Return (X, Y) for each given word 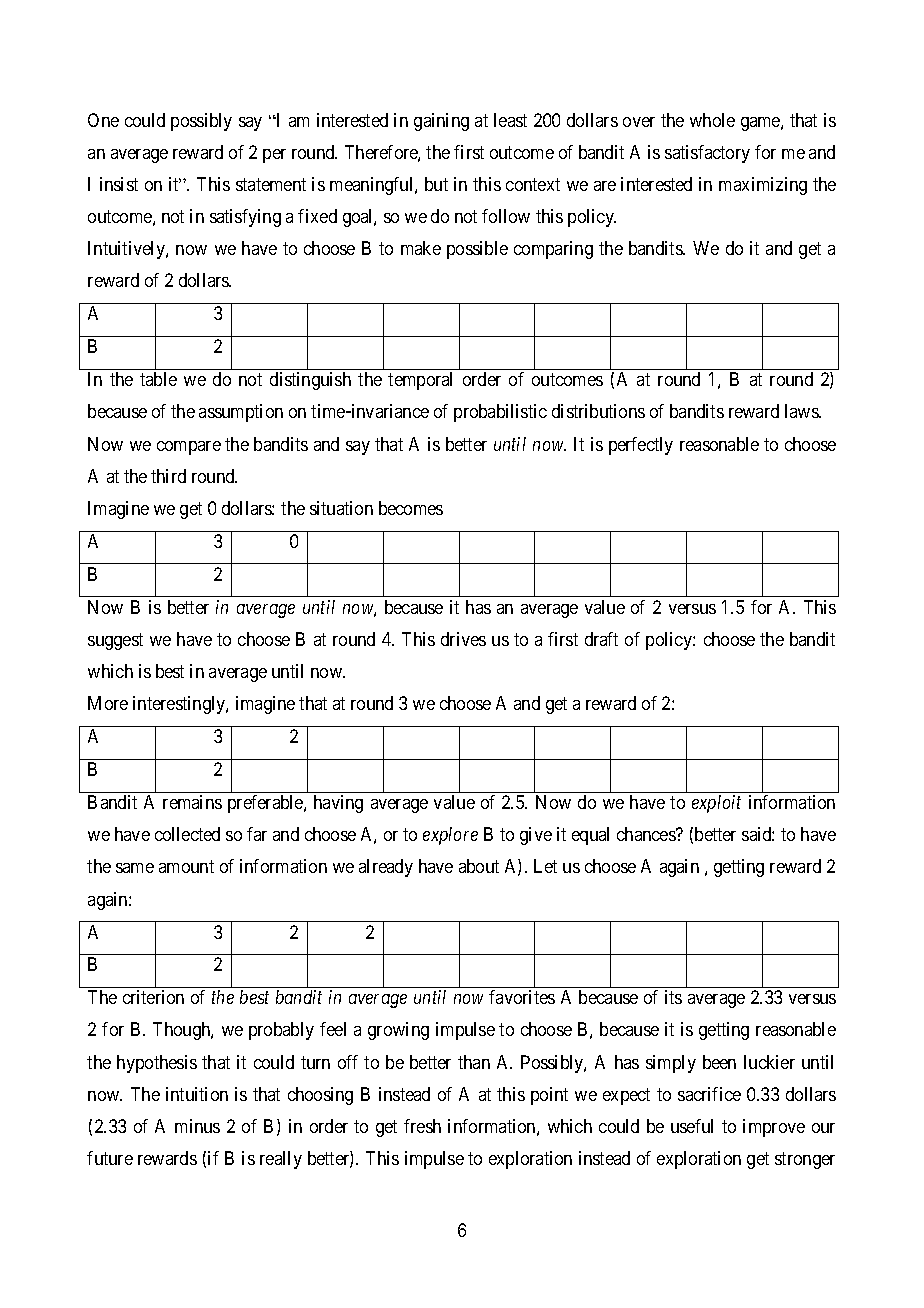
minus (197, 1126)
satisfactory (707, 154)
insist (119, 184)
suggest (115, 641)
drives (463, 639)
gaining (441, 122)
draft (601, 639)
